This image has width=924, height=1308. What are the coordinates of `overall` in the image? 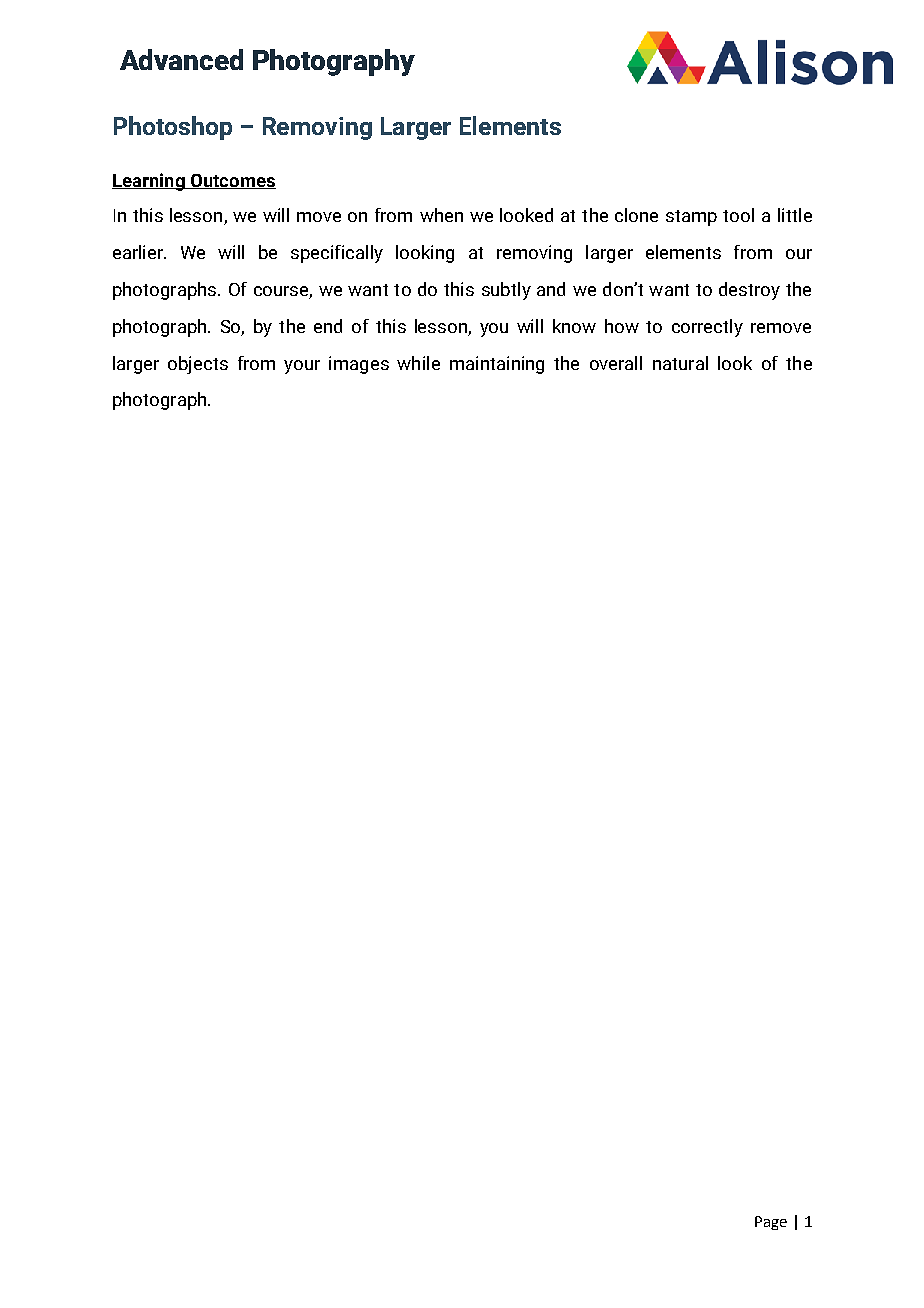 It's located at (616, 363).
